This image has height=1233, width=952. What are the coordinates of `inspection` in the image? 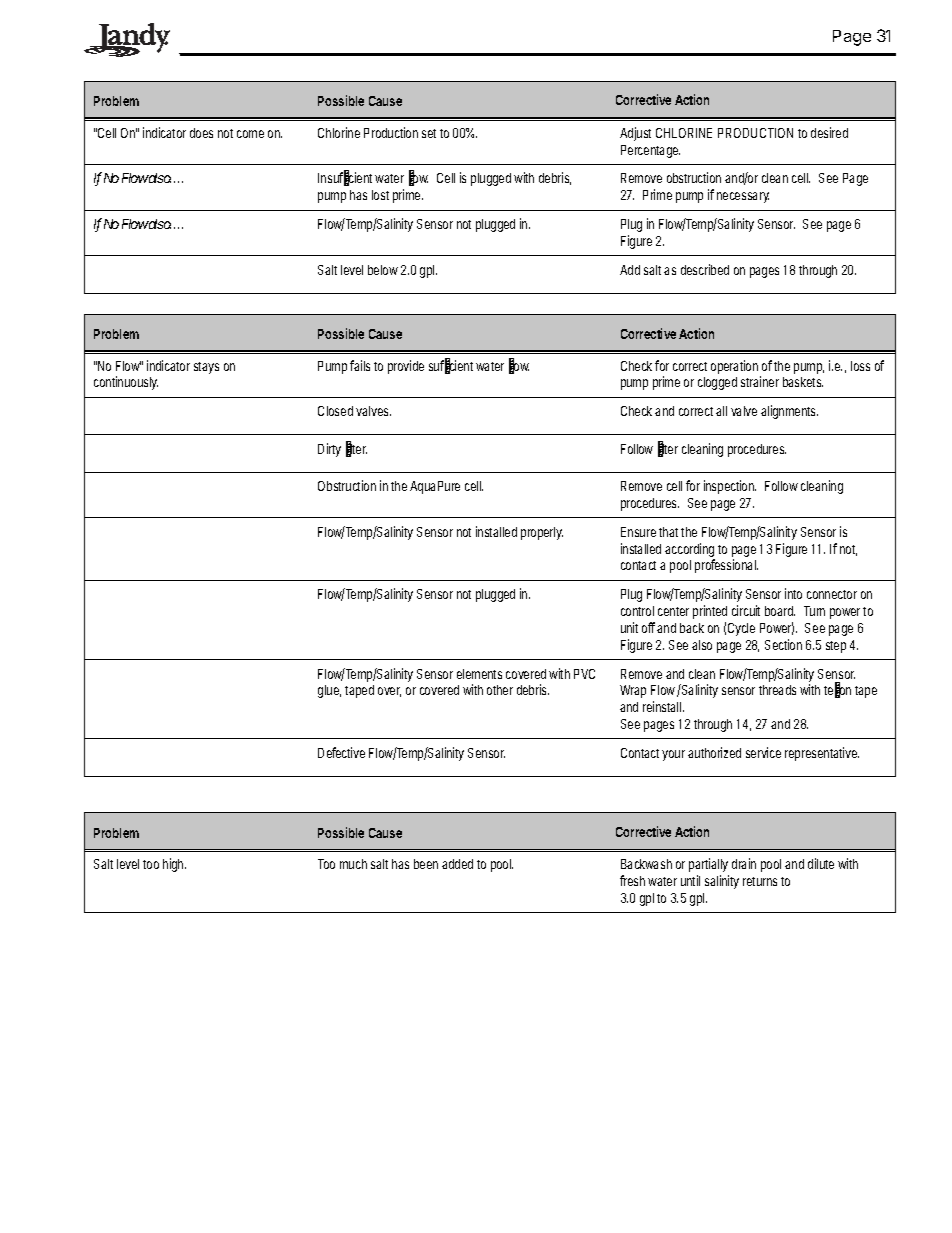 It's located at (730, 487).
